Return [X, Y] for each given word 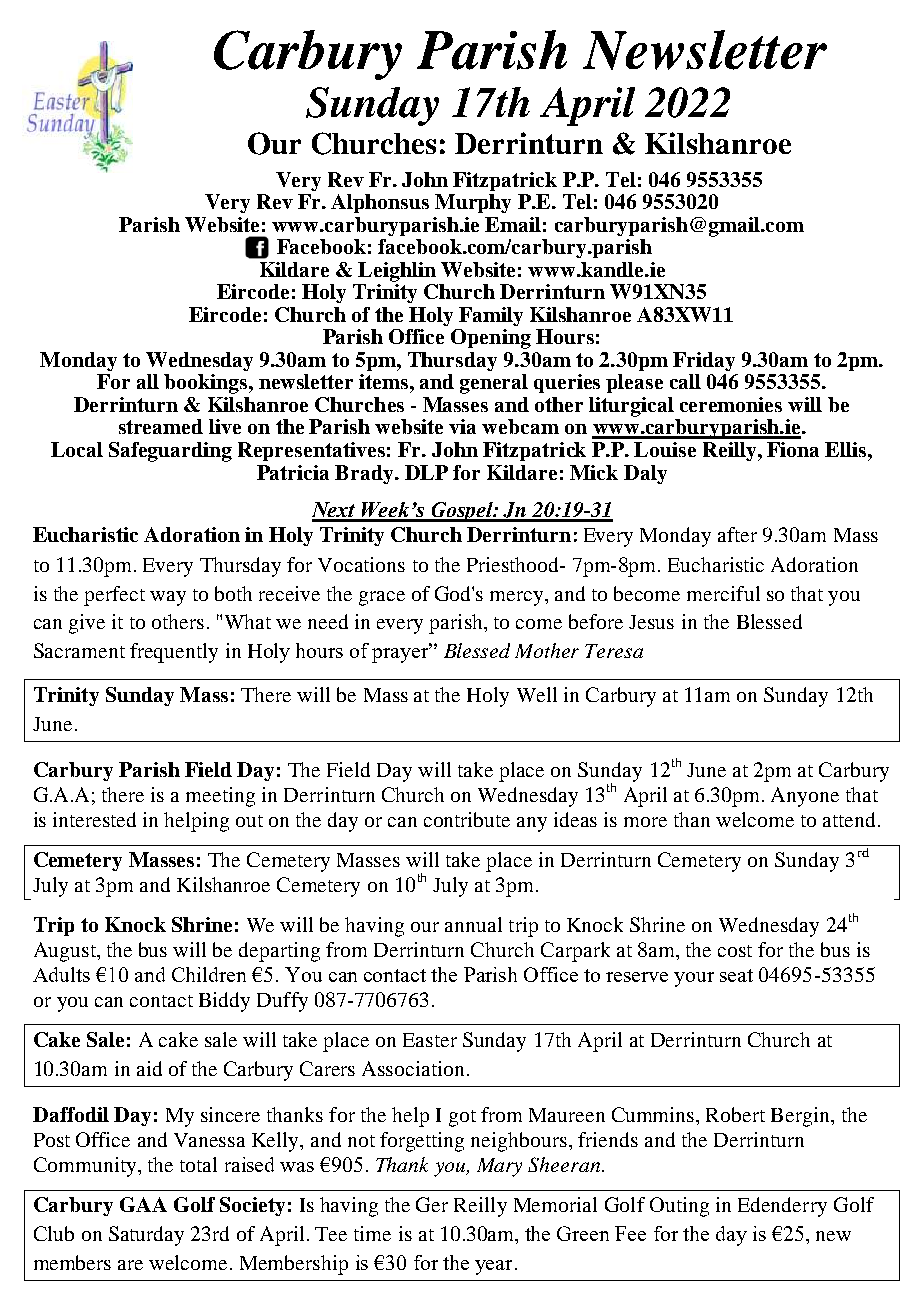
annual [473, 924]
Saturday [146, 1236]
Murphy [473, 203]
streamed [161, 426]
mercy [518, 598]
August [66, 952]
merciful [723, 593]
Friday [704, 361]
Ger [432, 1204]
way [168, 598]
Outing [679, 1207]
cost [735, 951]
